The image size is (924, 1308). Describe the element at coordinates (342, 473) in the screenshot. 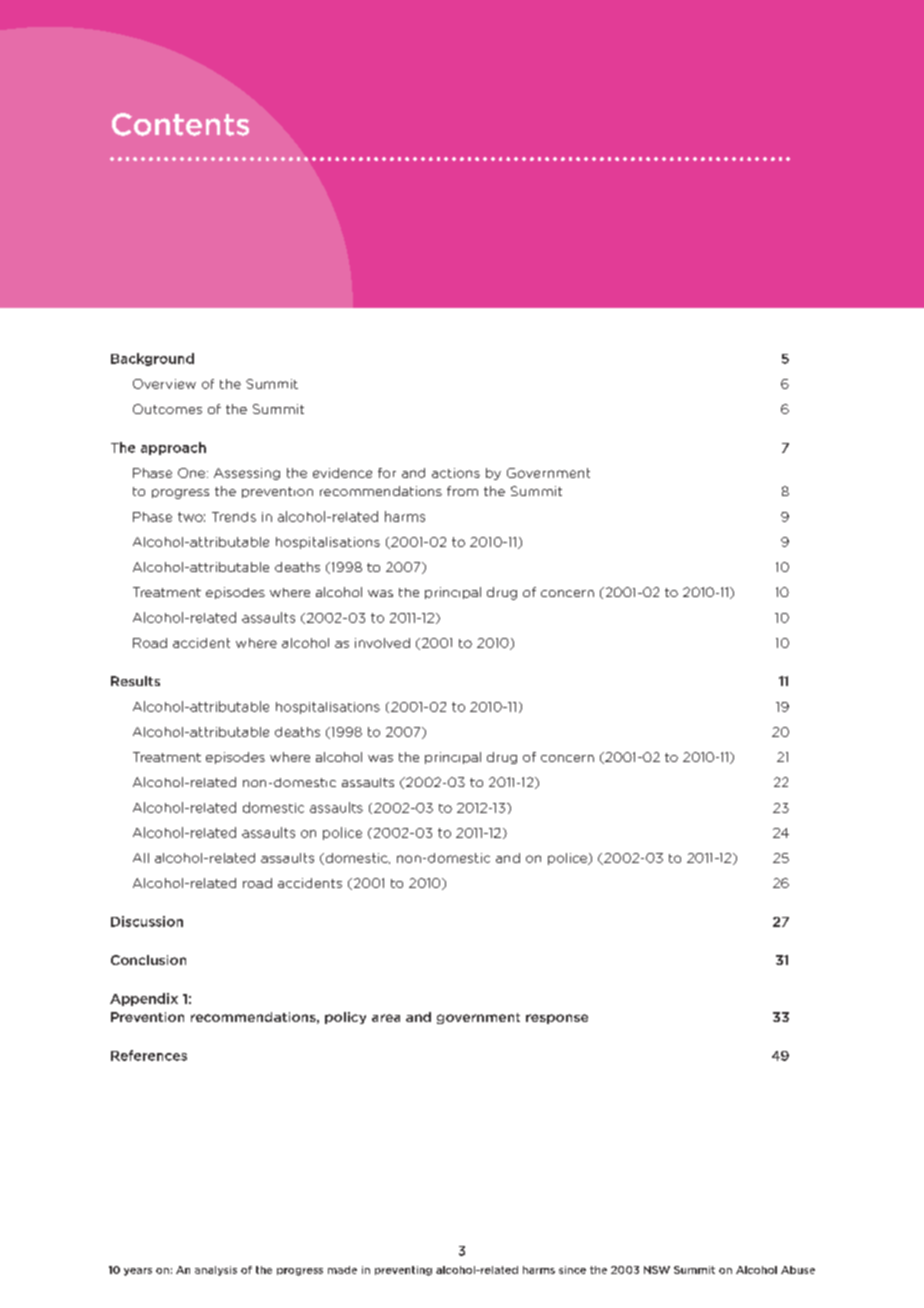

I see `evidence` at that location.
